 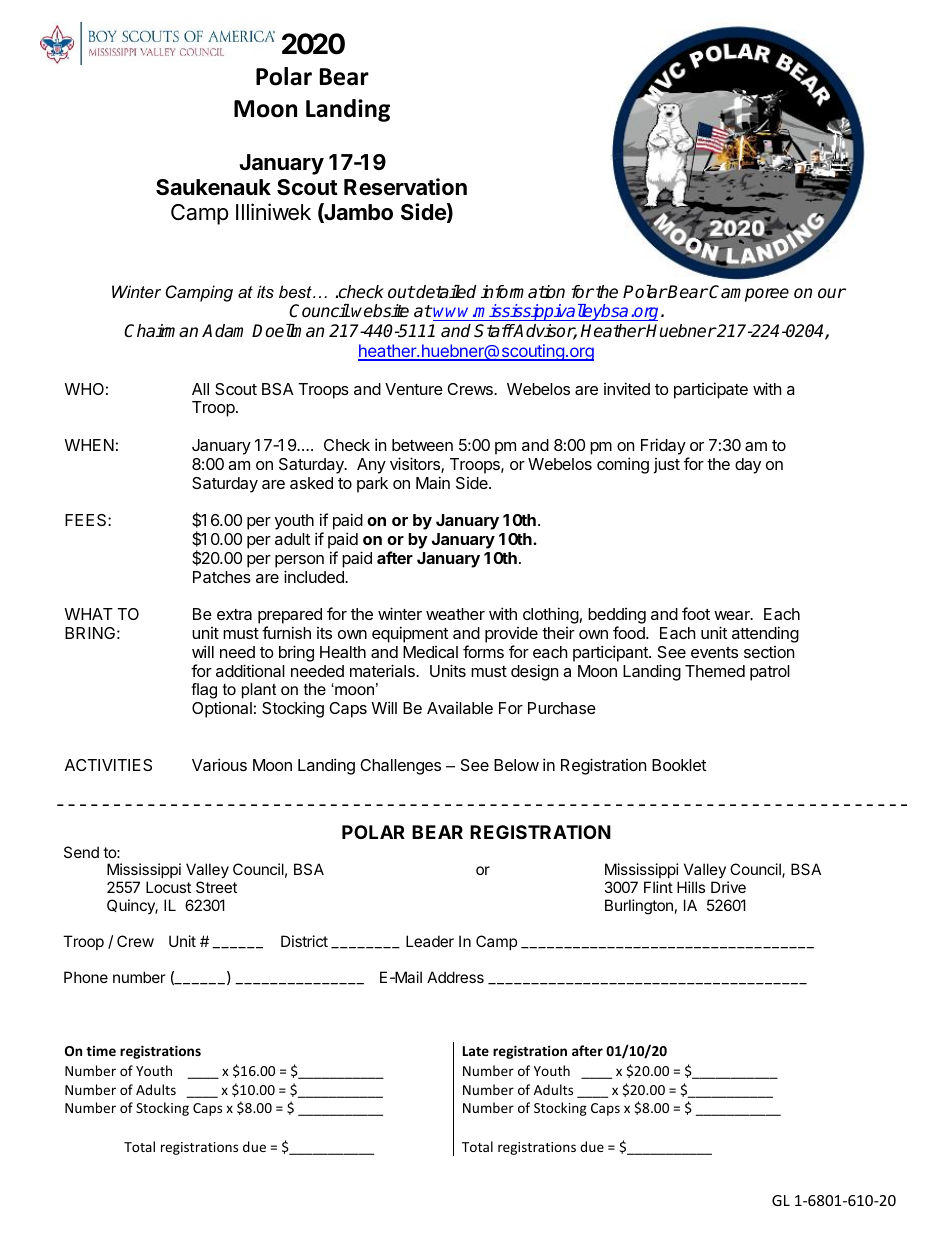 What do you see at coordinates (476, 1051) in the screenshot?
I see `Late` at bounding box center [476, 1051].
